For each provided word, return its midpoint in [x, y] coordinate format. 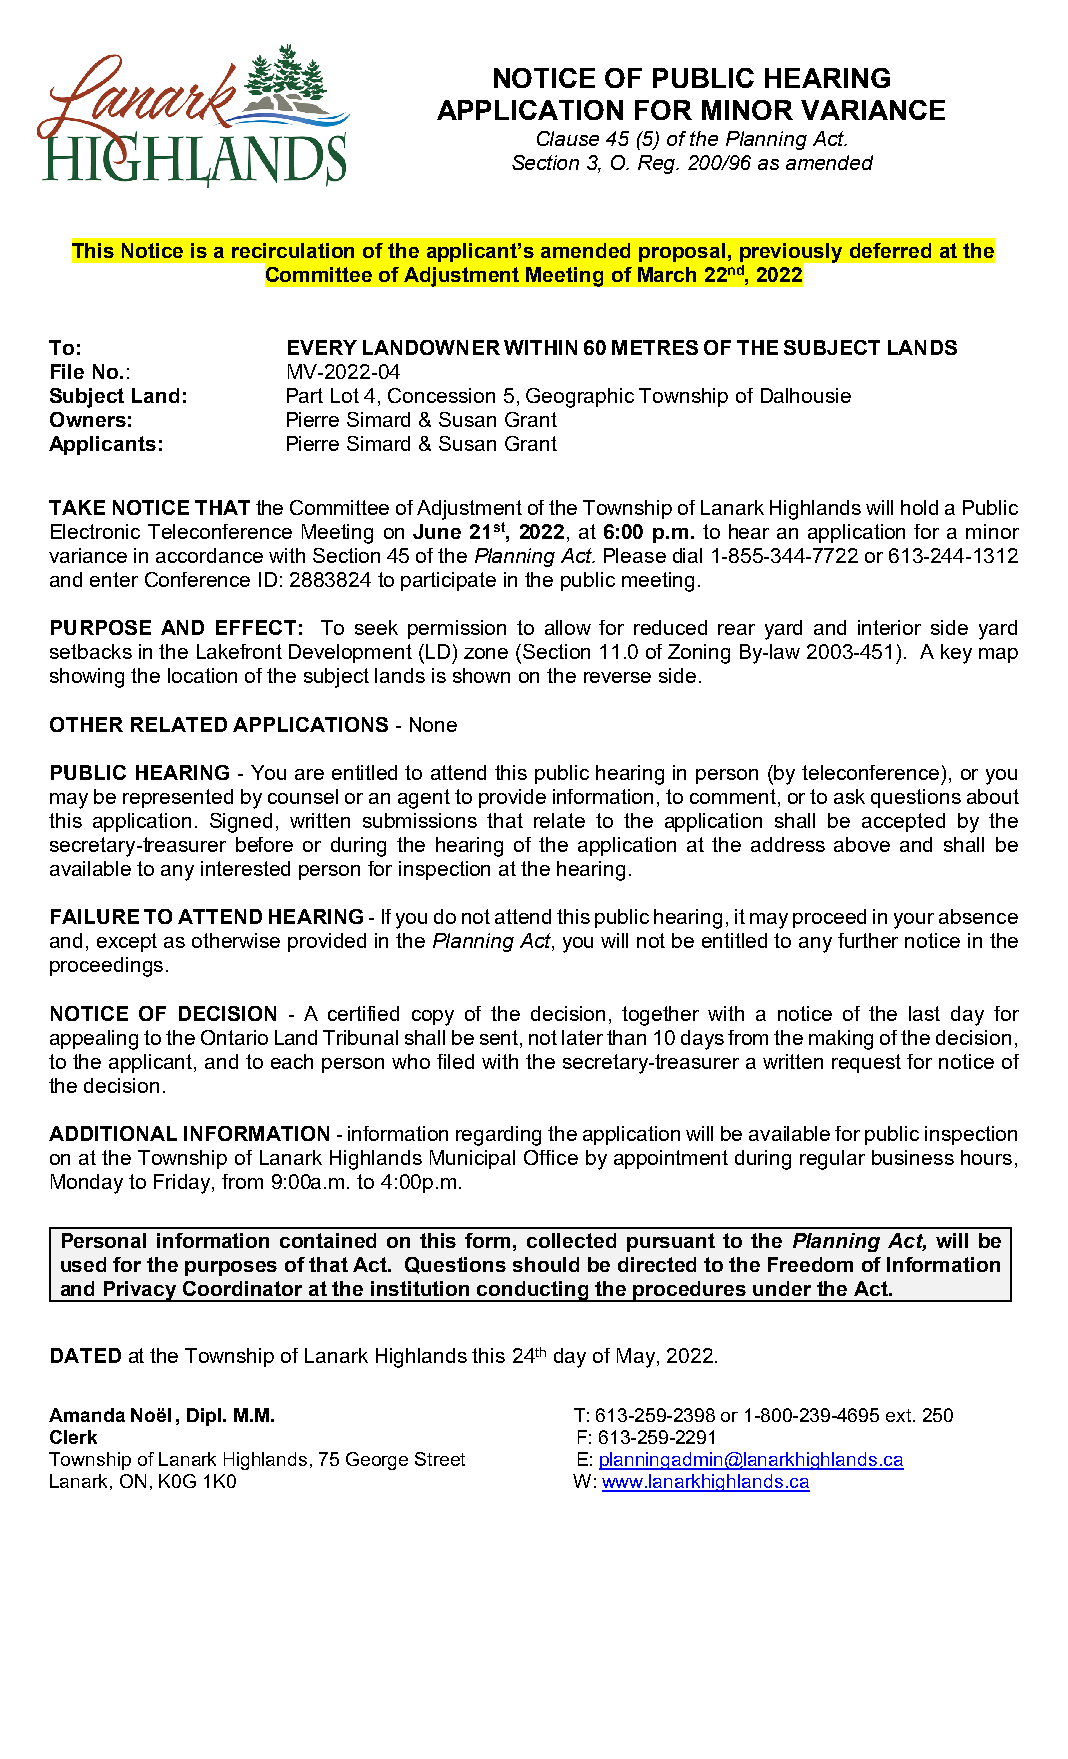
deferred [890, 250]
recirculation [293, 250]
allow [568, 627]
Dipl [204, 1417]
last [924, 1013]
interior [889, 627]
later [582, 1037]
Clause [568, 138]
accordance [209, 555]
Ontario [234, 1037]
